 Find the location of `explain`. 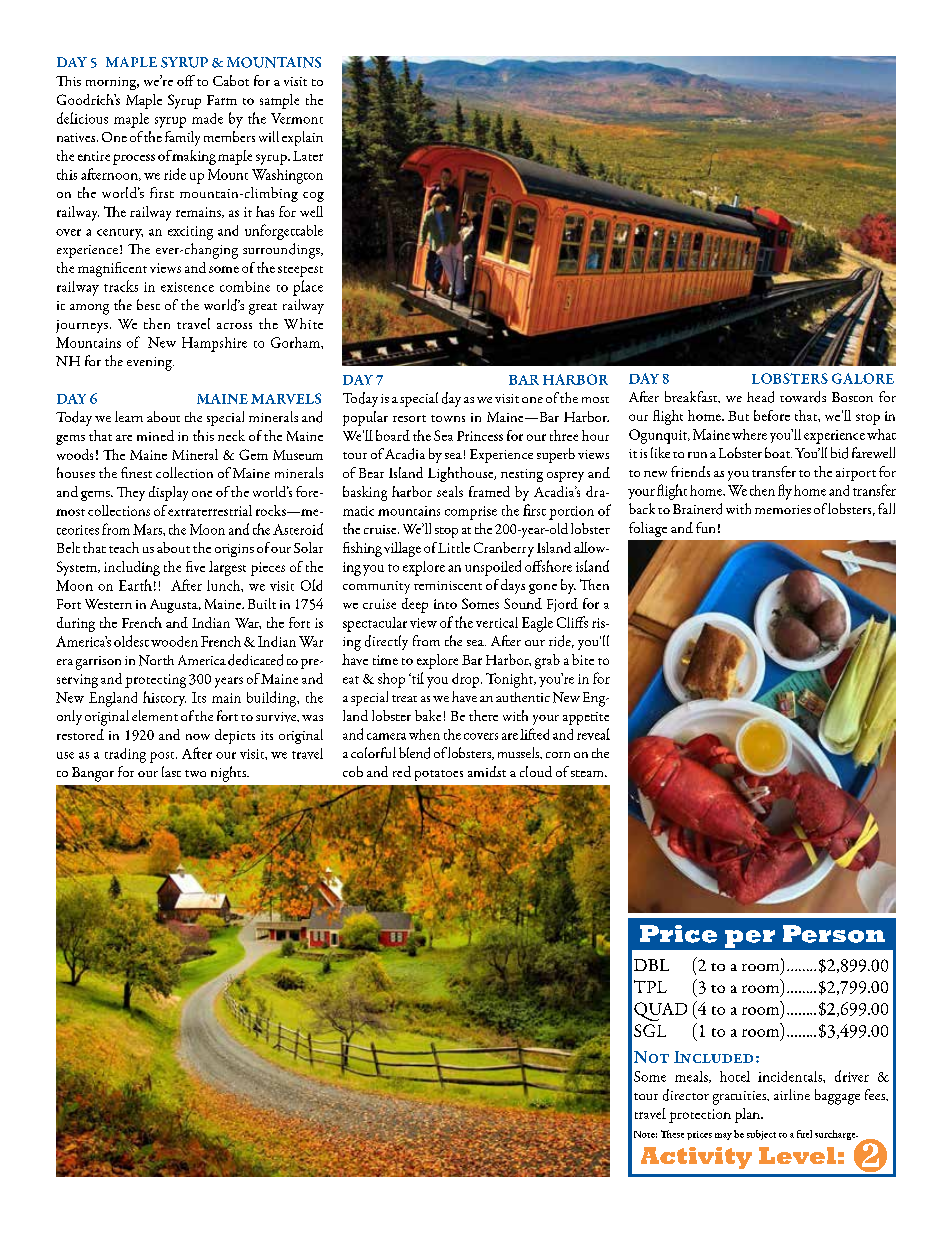

explain is located at coordinates (302, 138).
